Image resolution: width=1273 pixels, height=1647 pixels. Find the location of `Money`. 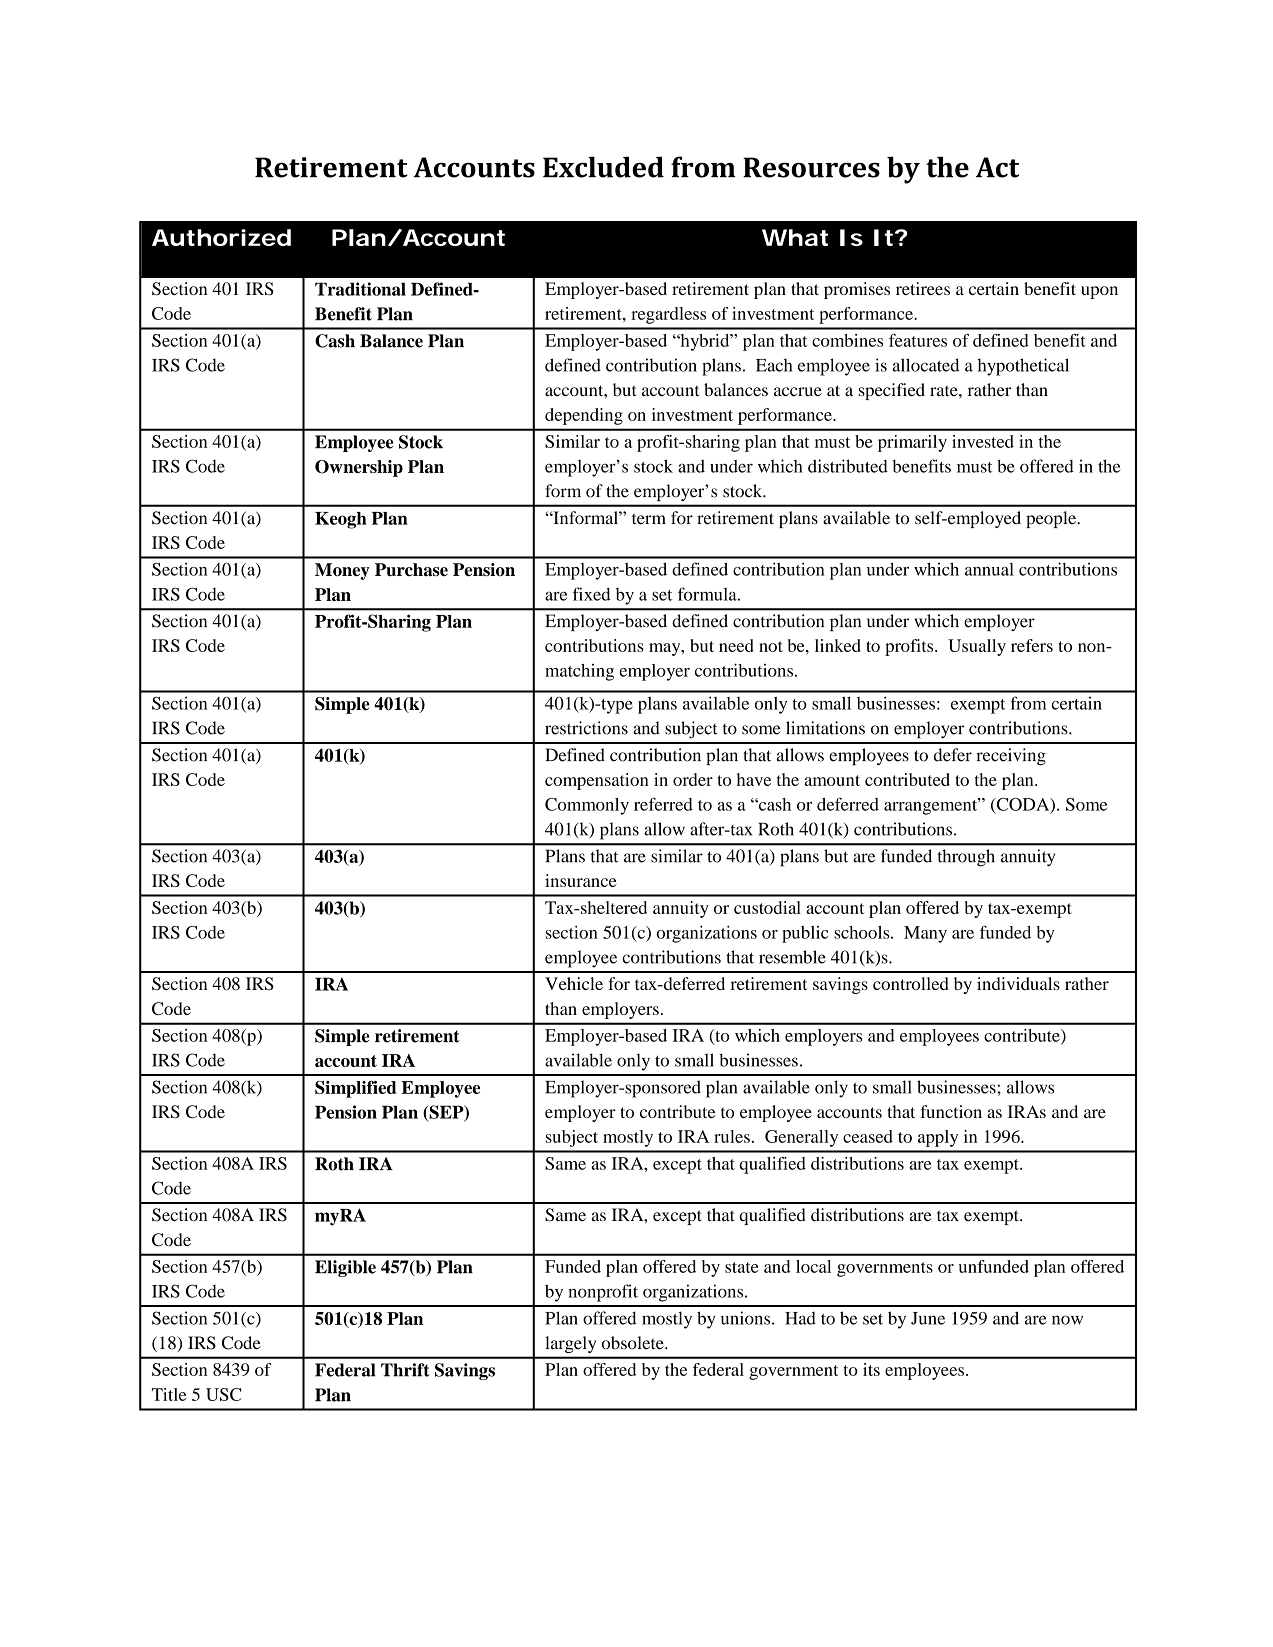

Money is located at coordinates (342, 571).
